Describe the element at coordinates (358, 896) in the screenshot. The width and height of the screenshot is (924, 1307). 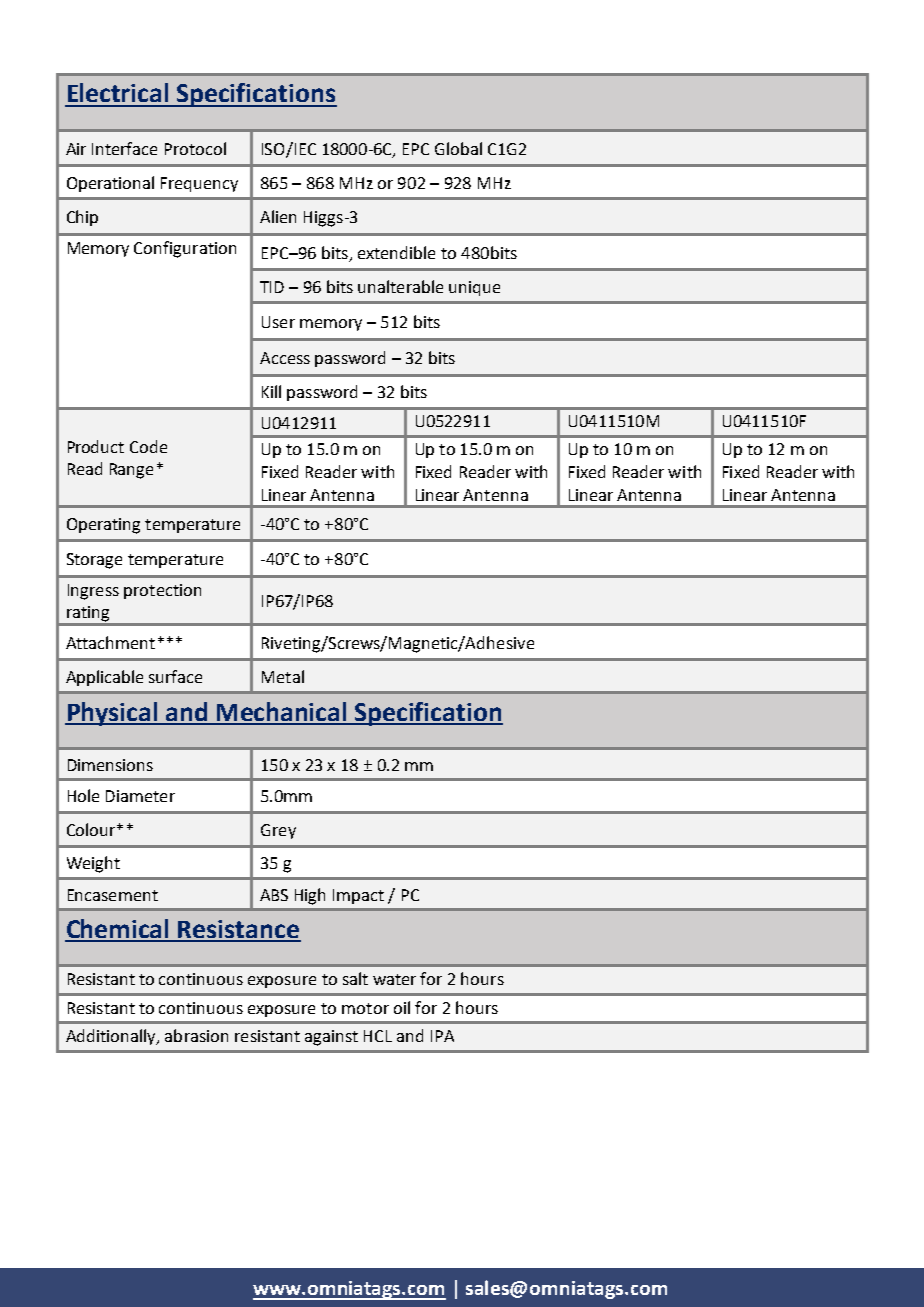
I see `Impact` at that location.
